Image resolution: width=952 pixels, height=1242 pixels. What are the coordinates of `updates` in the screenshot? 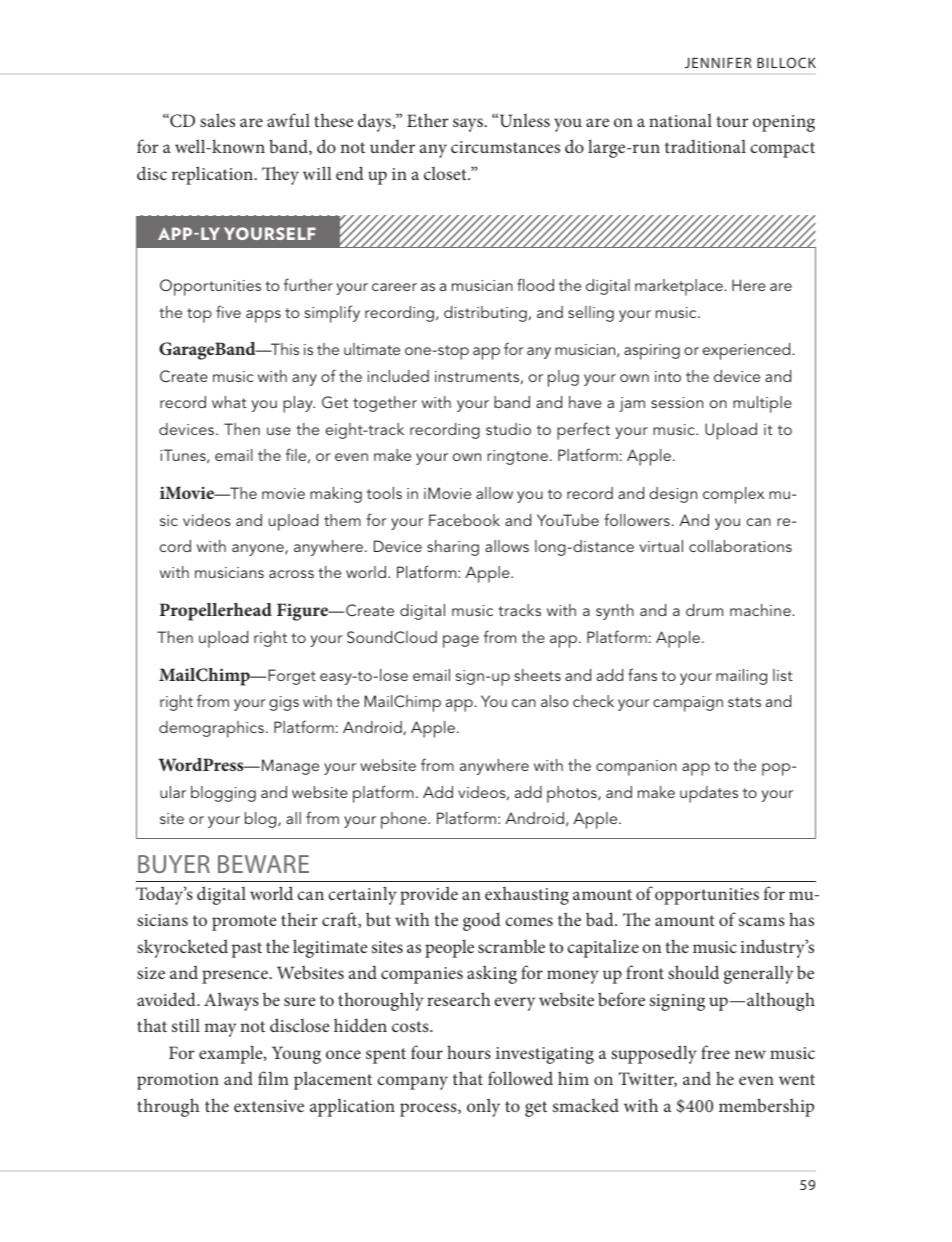 It's located at (709, 794).
